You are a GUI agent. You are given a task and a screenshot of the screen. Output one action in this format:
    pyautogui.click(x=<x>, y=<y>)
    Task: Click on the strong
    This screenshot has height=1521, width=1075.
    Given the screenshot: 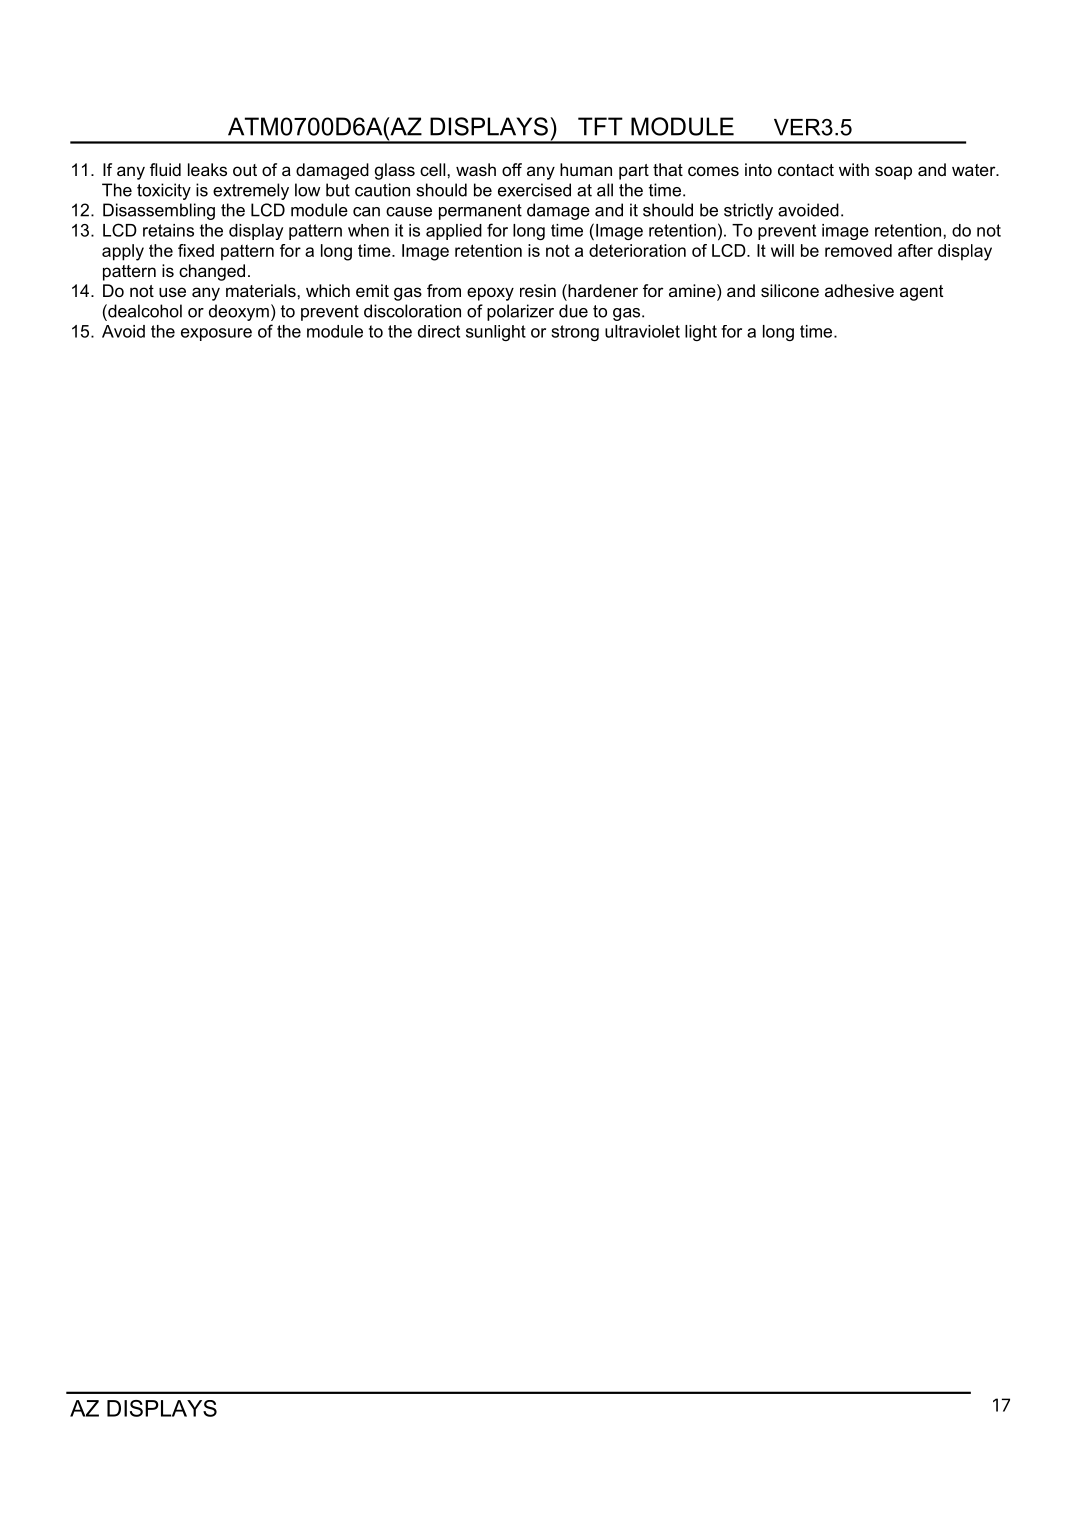 What is the action you would take?
    pyautogui.click(x=575, y=333)
